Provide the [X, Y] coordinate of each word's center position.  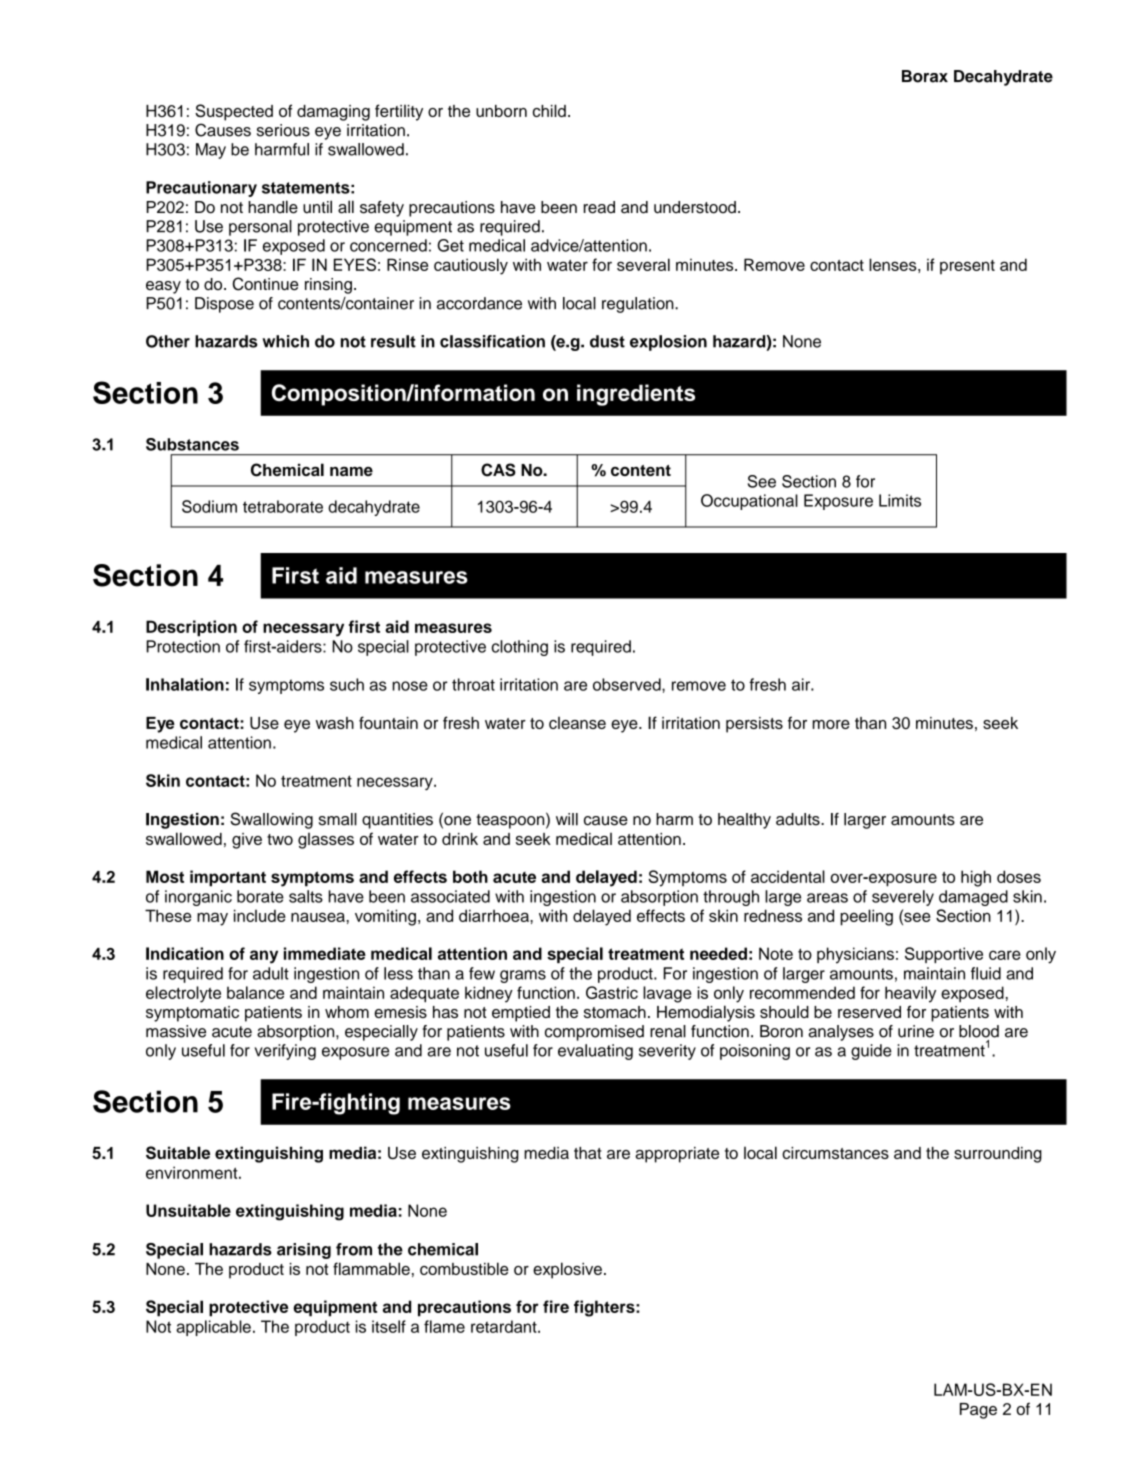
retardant [505, 1326]
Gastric [612, 992]
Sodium [209, 506]
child [549, 110]
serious [283, 130]
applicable [213, 1328]
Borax [925, 76]
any [264, 957]
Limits [900, 500]
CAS [498, 470]
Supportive [944, 955]
